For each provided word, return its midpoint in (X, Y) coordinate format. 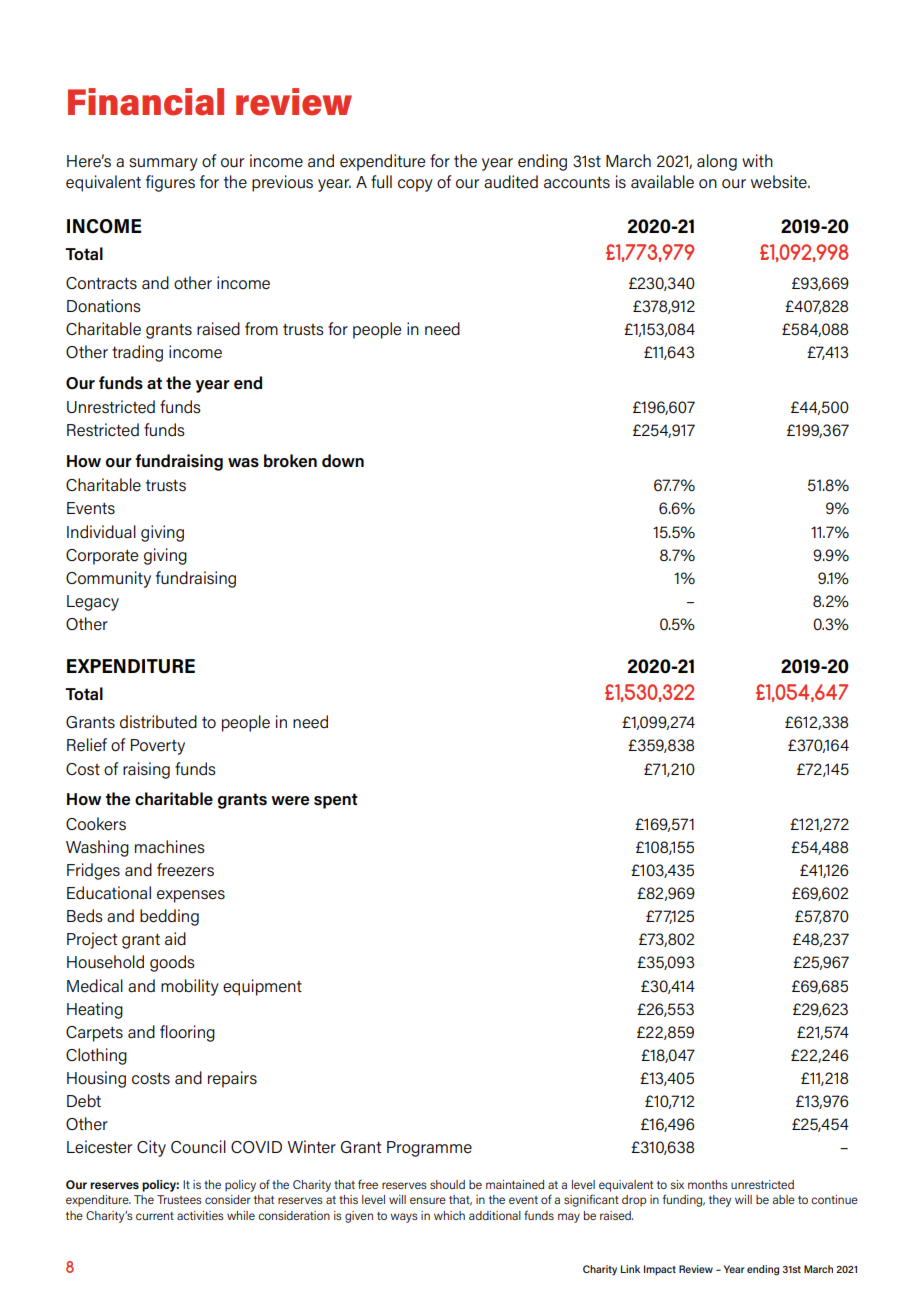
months (708, 1184)
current (155, 1216)
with (757, 160)
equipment (262, 987)
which (449, 1215)
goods (172, 963)
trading (137, 353)
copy (415, 185)
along (717, 162)
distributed (158, 722)
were (290, 801)
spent (336, 801)
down (343, 461)
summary (163, 164)
